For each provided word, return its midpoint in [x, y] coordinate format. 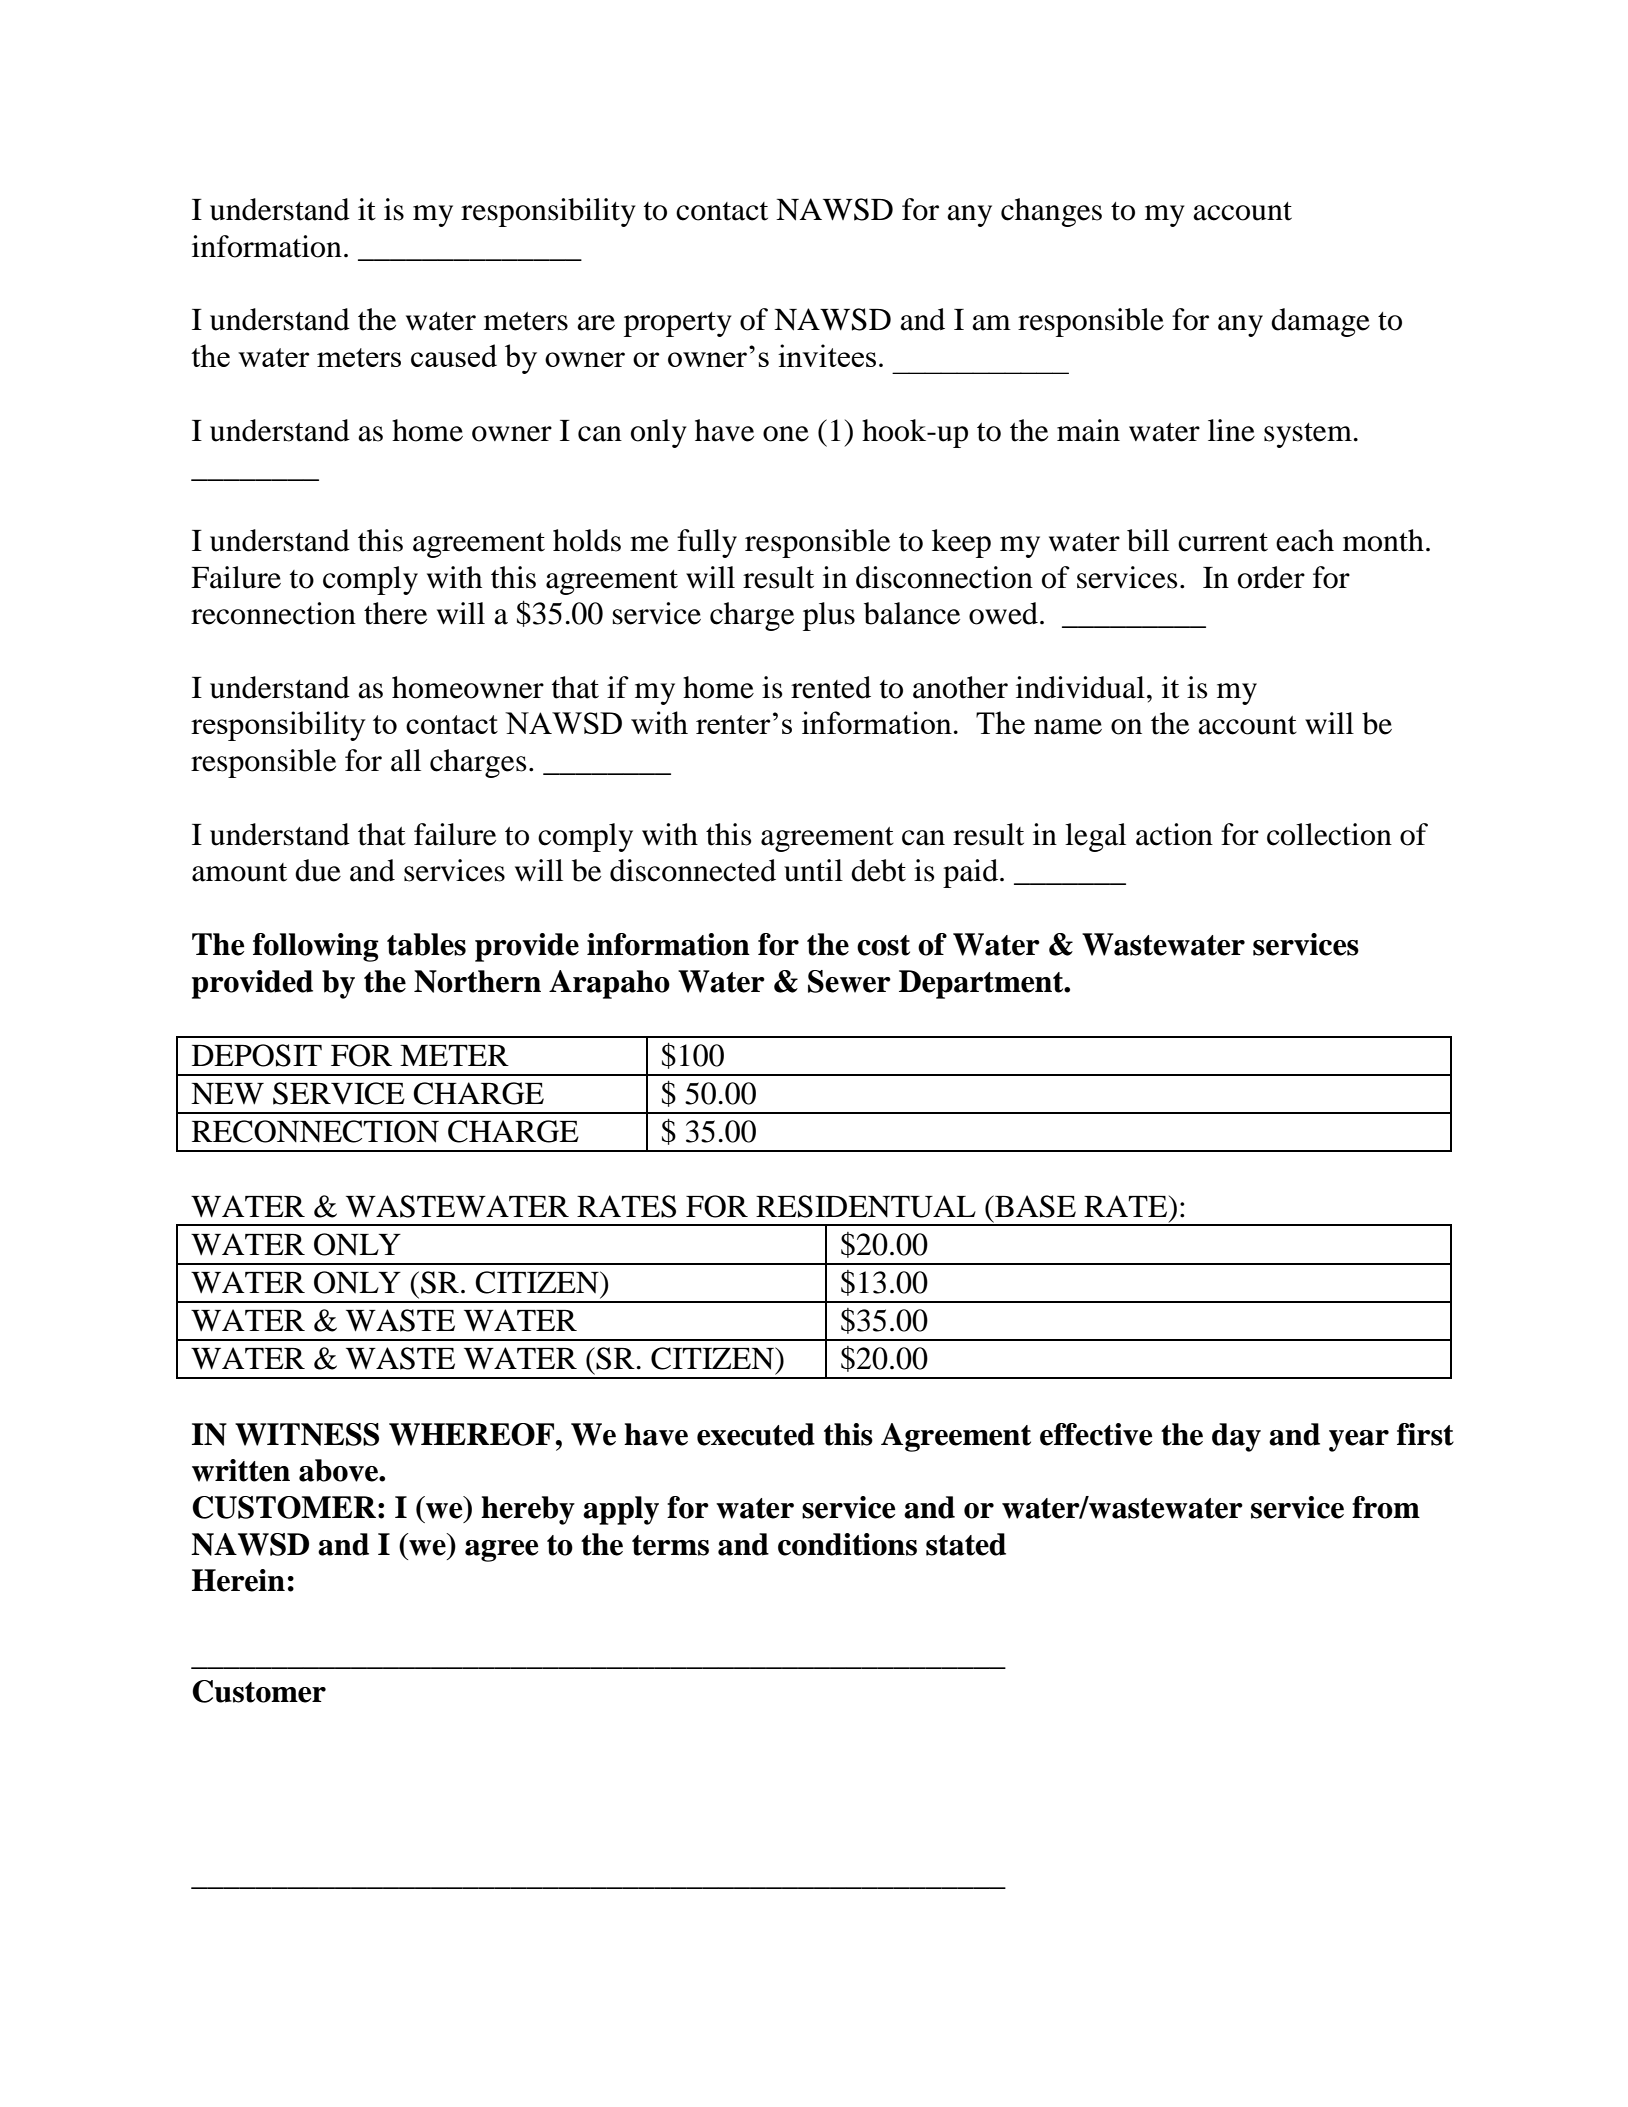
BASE [1034, 1206]
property [678, 324]
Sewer [849, 981]
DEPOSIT [257, 1055]
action [1174, 834]
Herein [238, 1580]
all [406, 760]
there [395, 613]
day [1236, 1437]
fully [707, 543]
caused [454, 355]
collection [1329, 834]
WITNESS [307, 1434]
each [1305, 540]
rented [831, 687]
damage [1320, 322]
